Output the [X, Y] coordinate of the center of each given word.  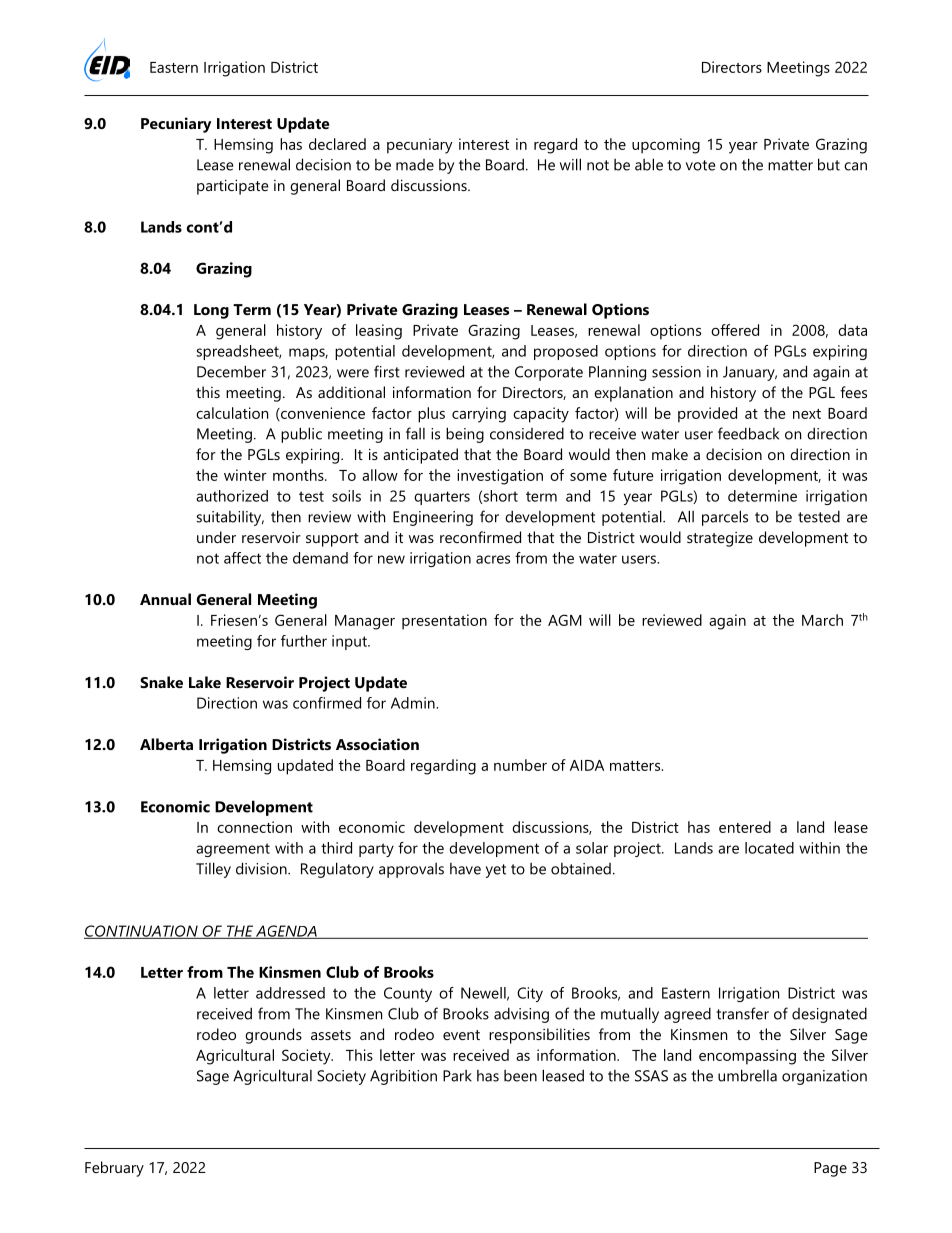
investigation [500, 477]
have [465, 869]
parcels [725, 518]
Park [457, 1076]
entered [745, 827]
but [829, 164]
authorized [232, 496]
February [114, 1169]
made [415, 165]
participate [233, 187]
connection [254, 827]
